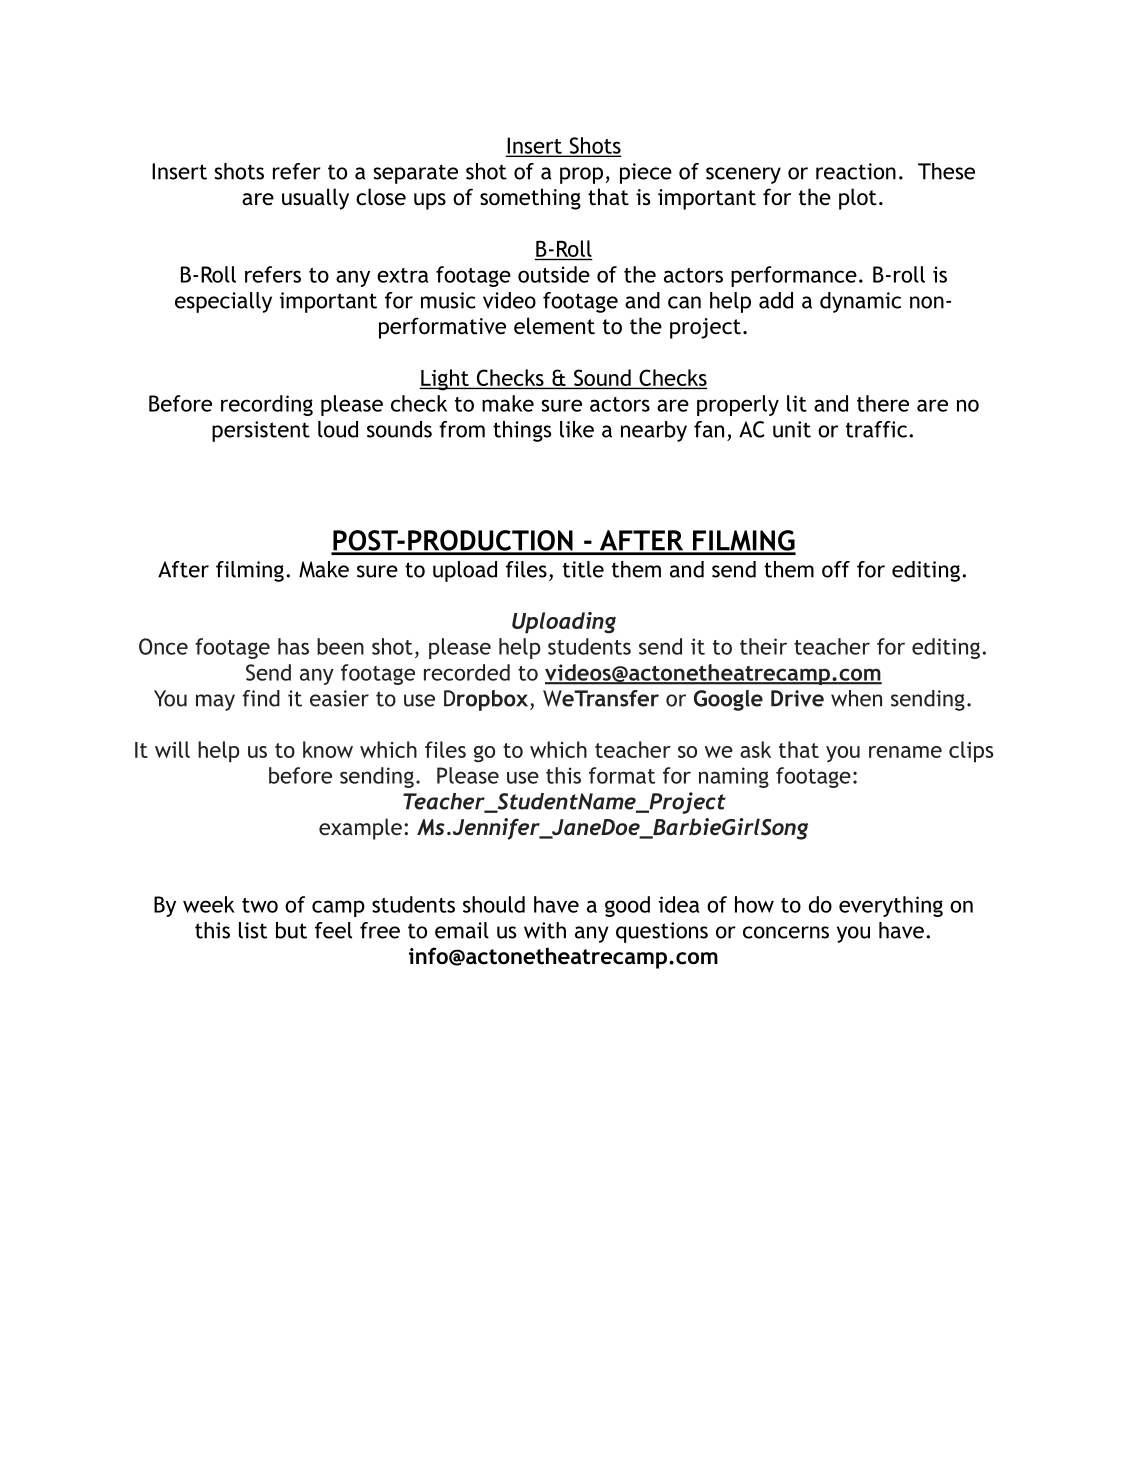  I want to click on title, so click(583, 569).
